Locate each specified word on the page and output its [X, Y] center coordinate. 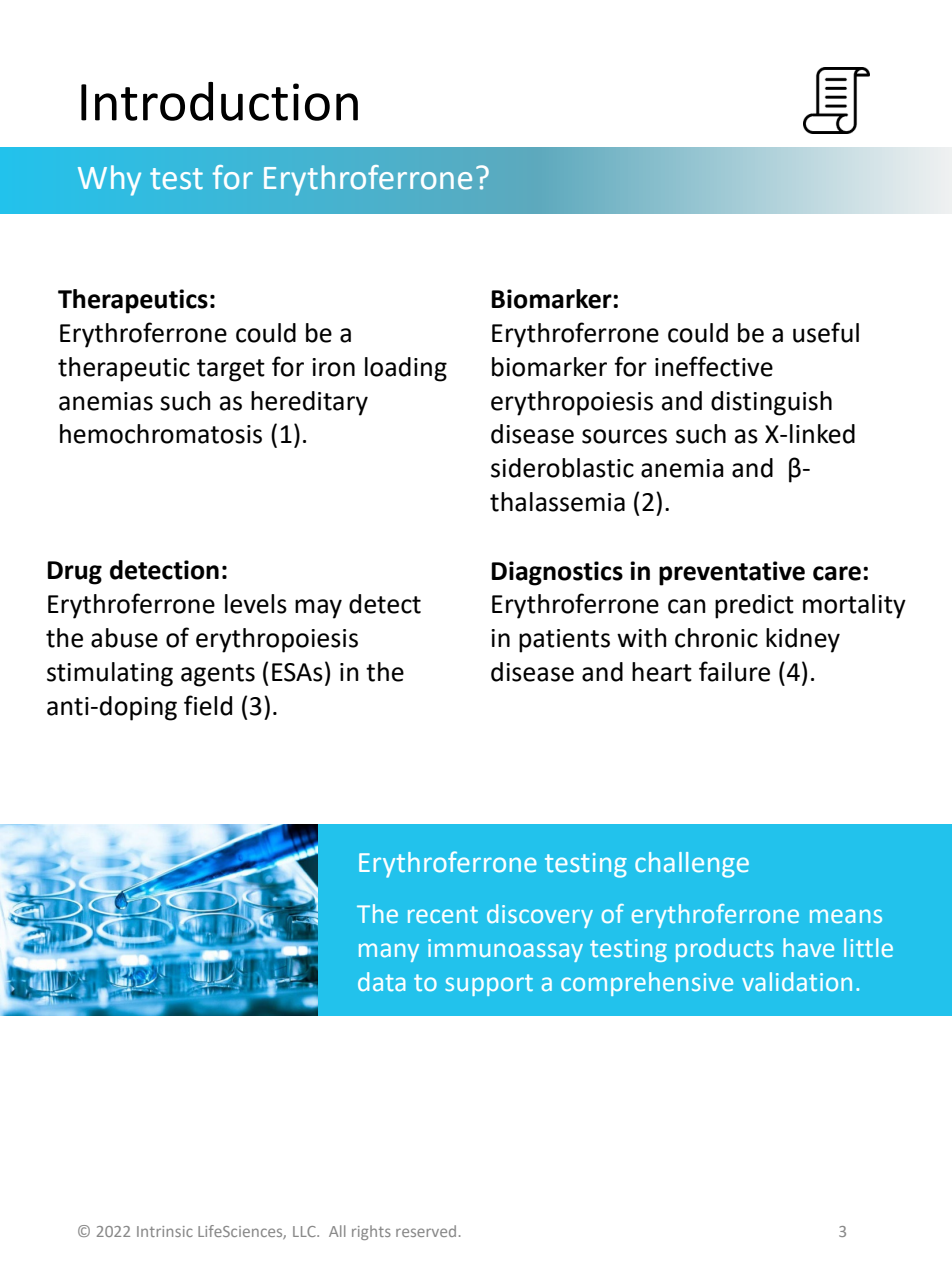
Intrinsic [165, 1231]
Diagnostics [557, 573]
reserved [426, 1231]
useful [826, 332]
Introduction [219, 101]
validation [797, 981]
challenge [692, 865]
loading [406, 369]
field [208, 705]
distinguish [771, 403]
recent [443, 914]
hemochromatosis [161, 434]
